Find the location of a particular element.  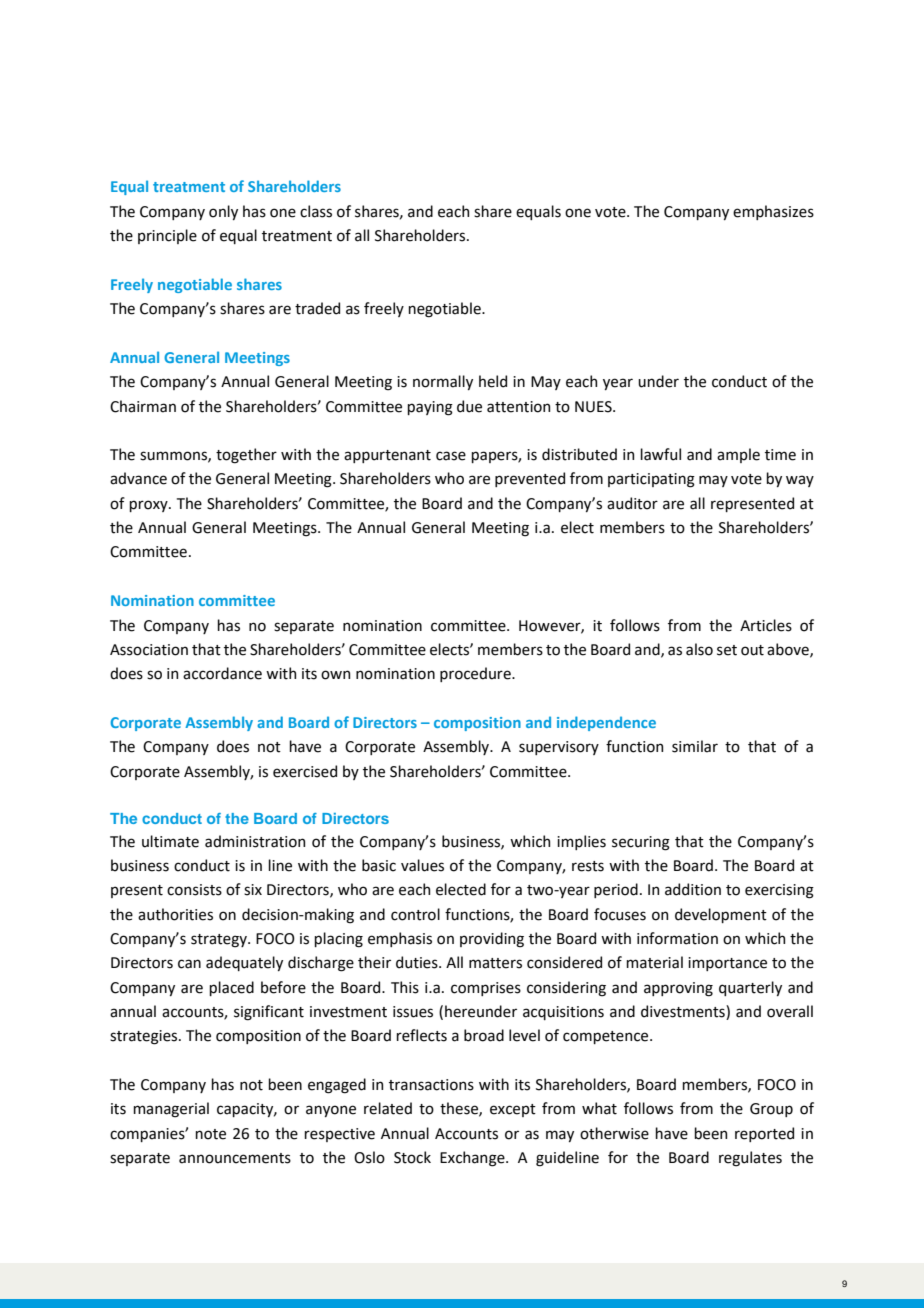

note is located at coordinates (210, 1134).
